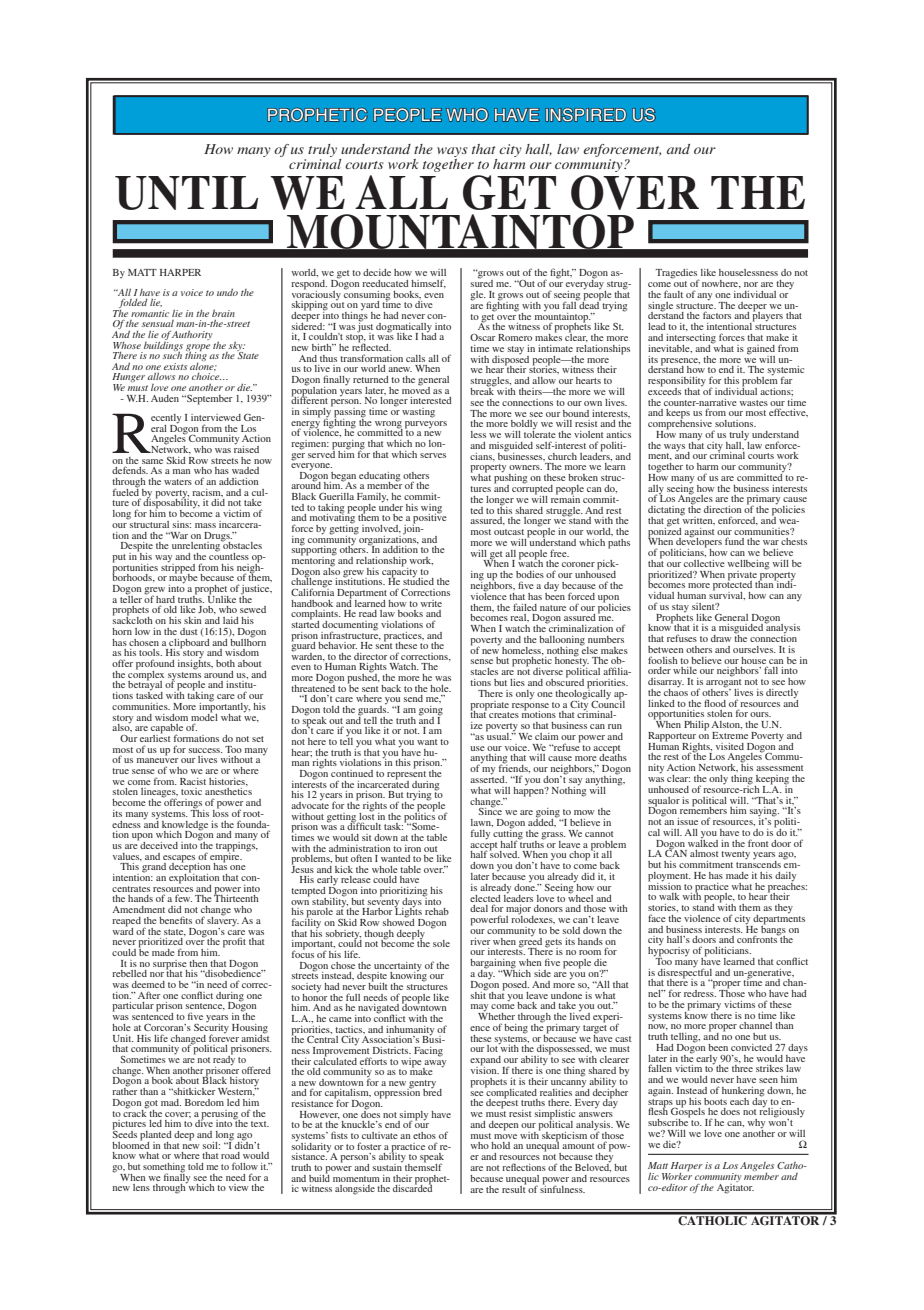 This screenshot has width=924, height=1310. Describe the element at coordinates (189, 631) in the screenshot. I see `dust` at that location.
